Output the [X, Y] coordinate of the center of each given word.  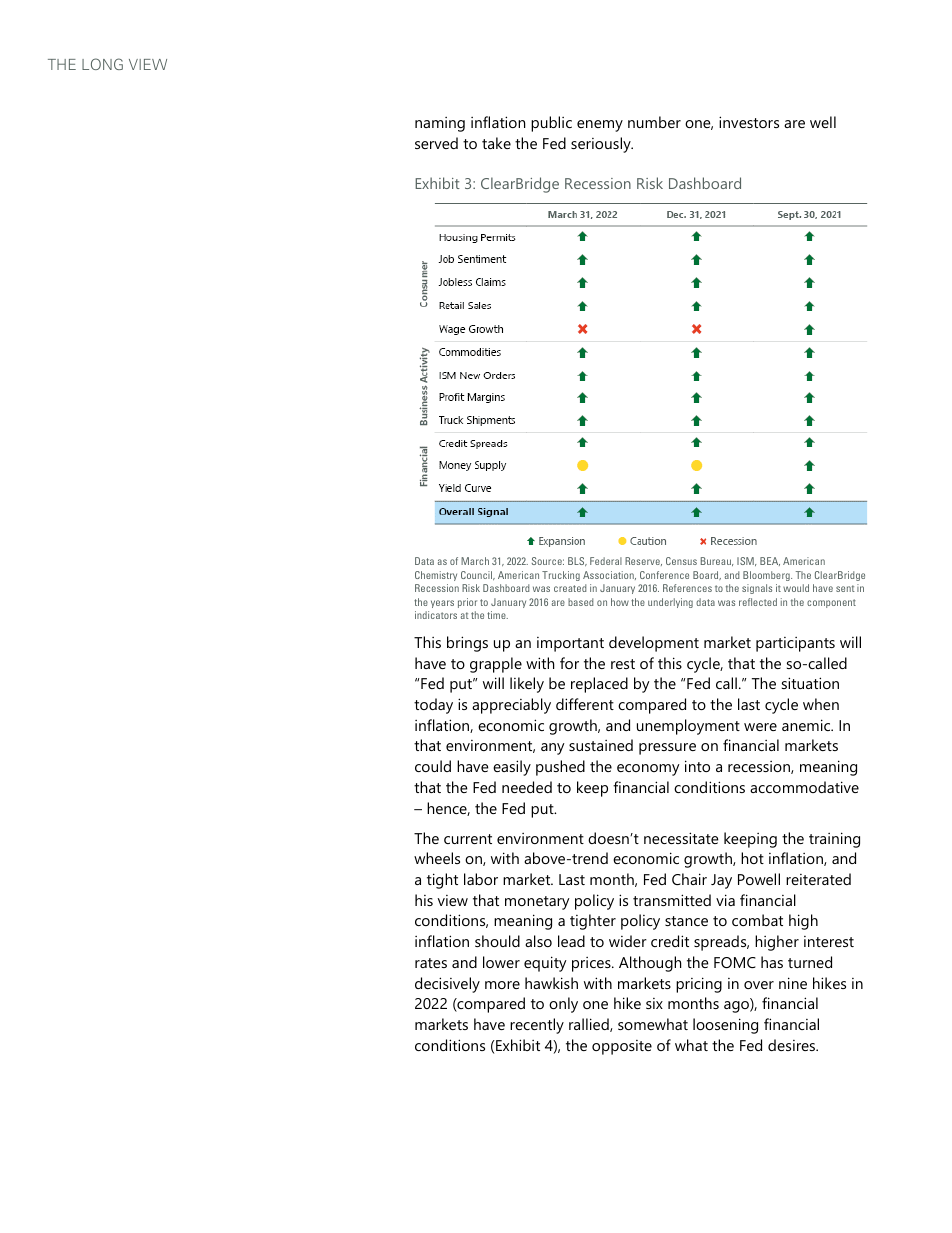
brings [467, 644]
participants [795, 644]
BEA [770, 561]
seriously [602, 145]
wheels [437, 858]
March [475, 561]
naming [440, 124]
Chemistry [436, 576]
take [496, 143]
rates [431, 963]
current [468, 839]
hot [752, 858]
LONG [102, 64]
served [436, 143]
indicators [436, 615]
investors [749, 122]
